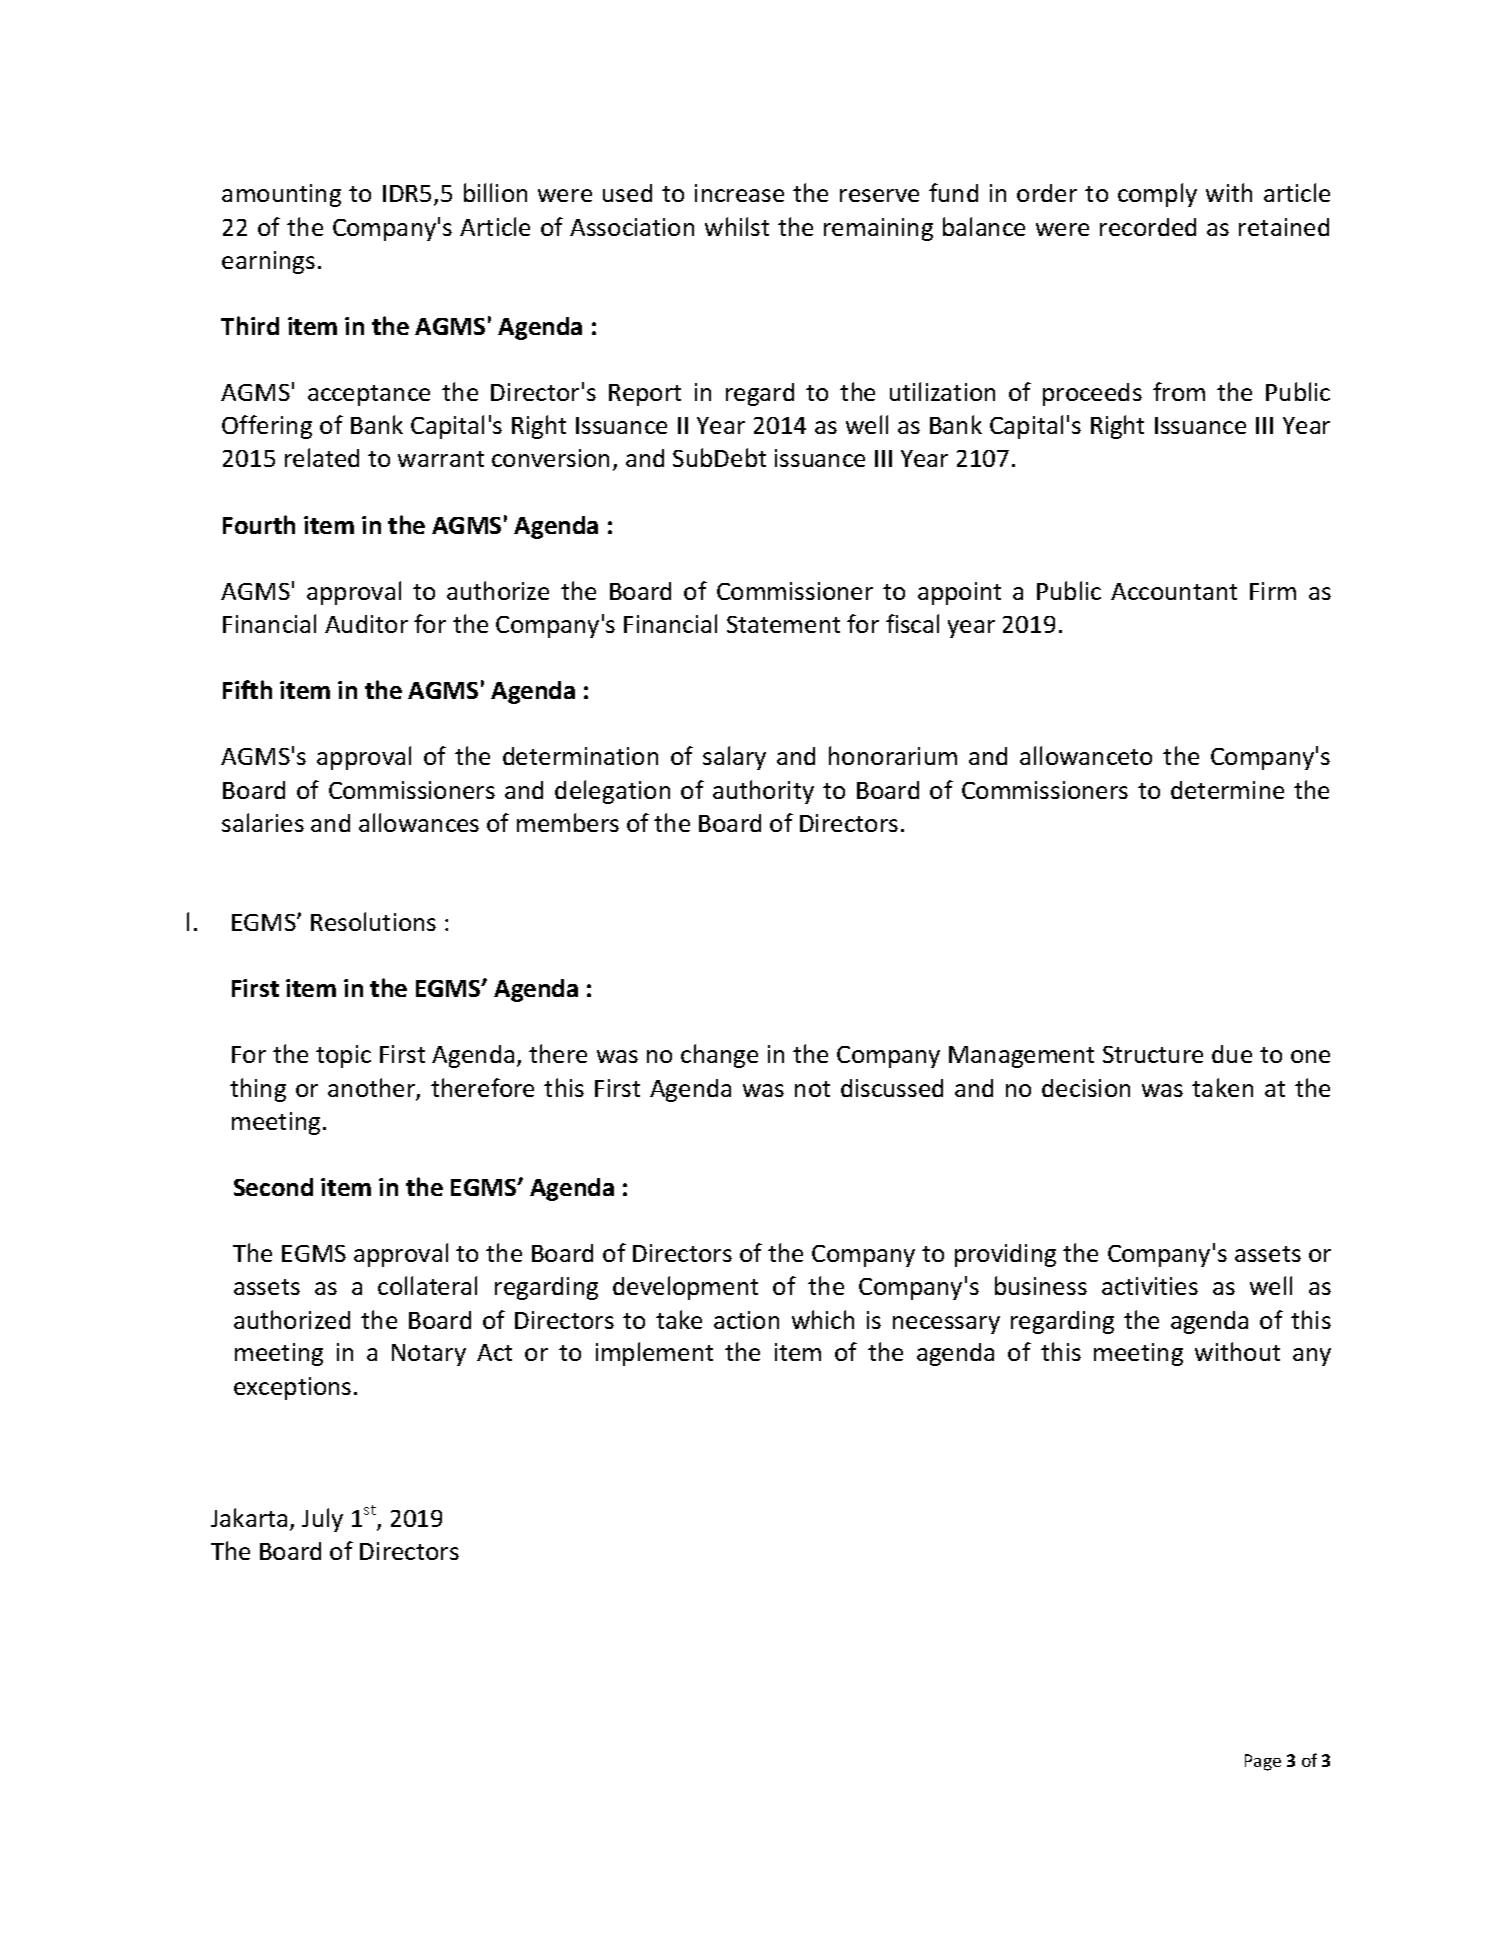 The image size is (1509, 1953). I want to click on whilst, so click(737, 226).
